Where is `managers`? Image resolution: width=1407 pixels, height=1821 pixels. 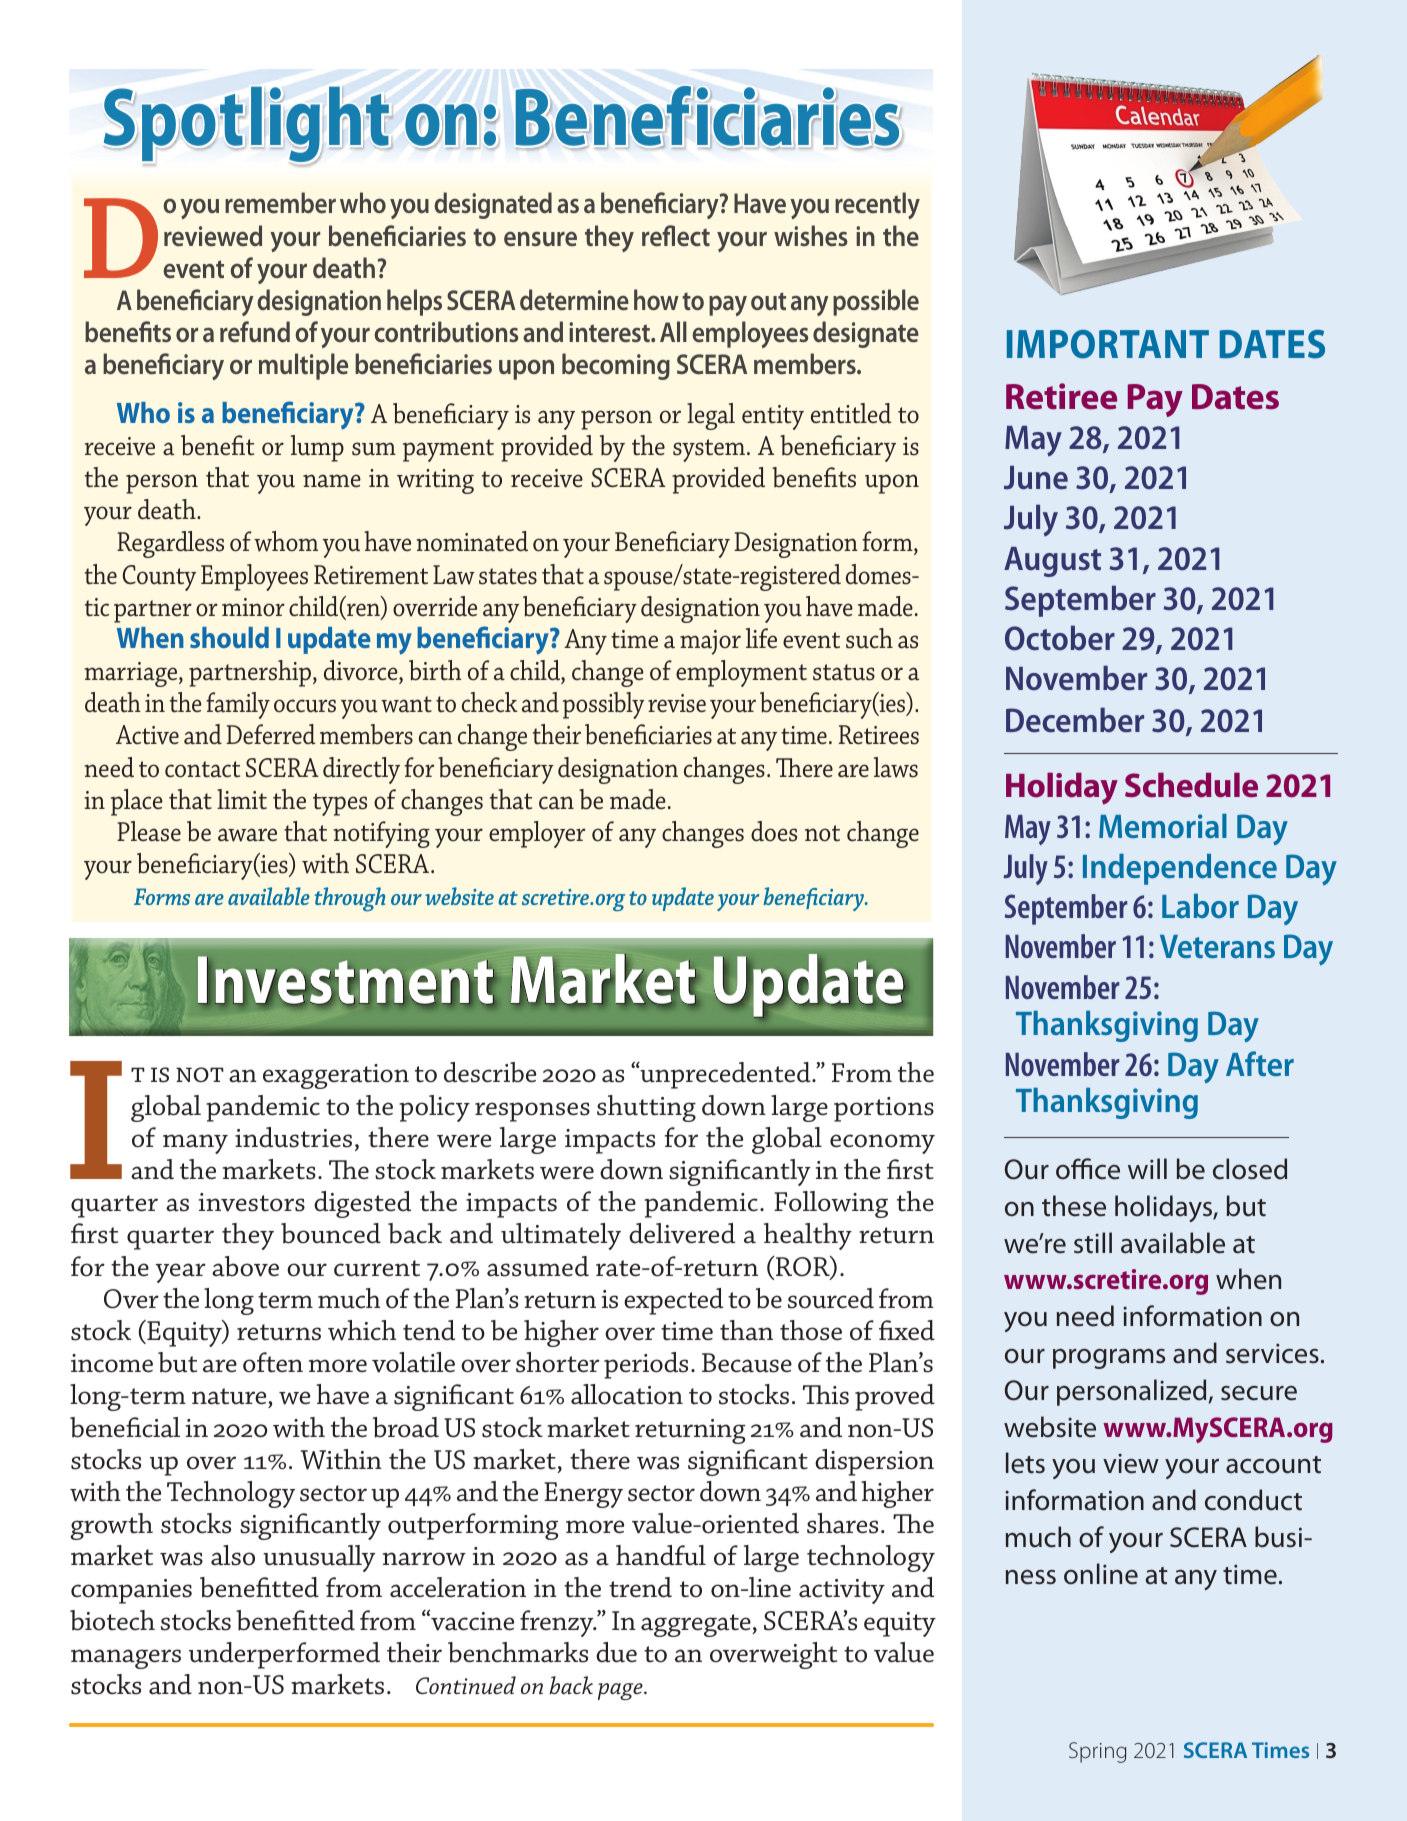
managers is located at coordinates (126, 1659).
